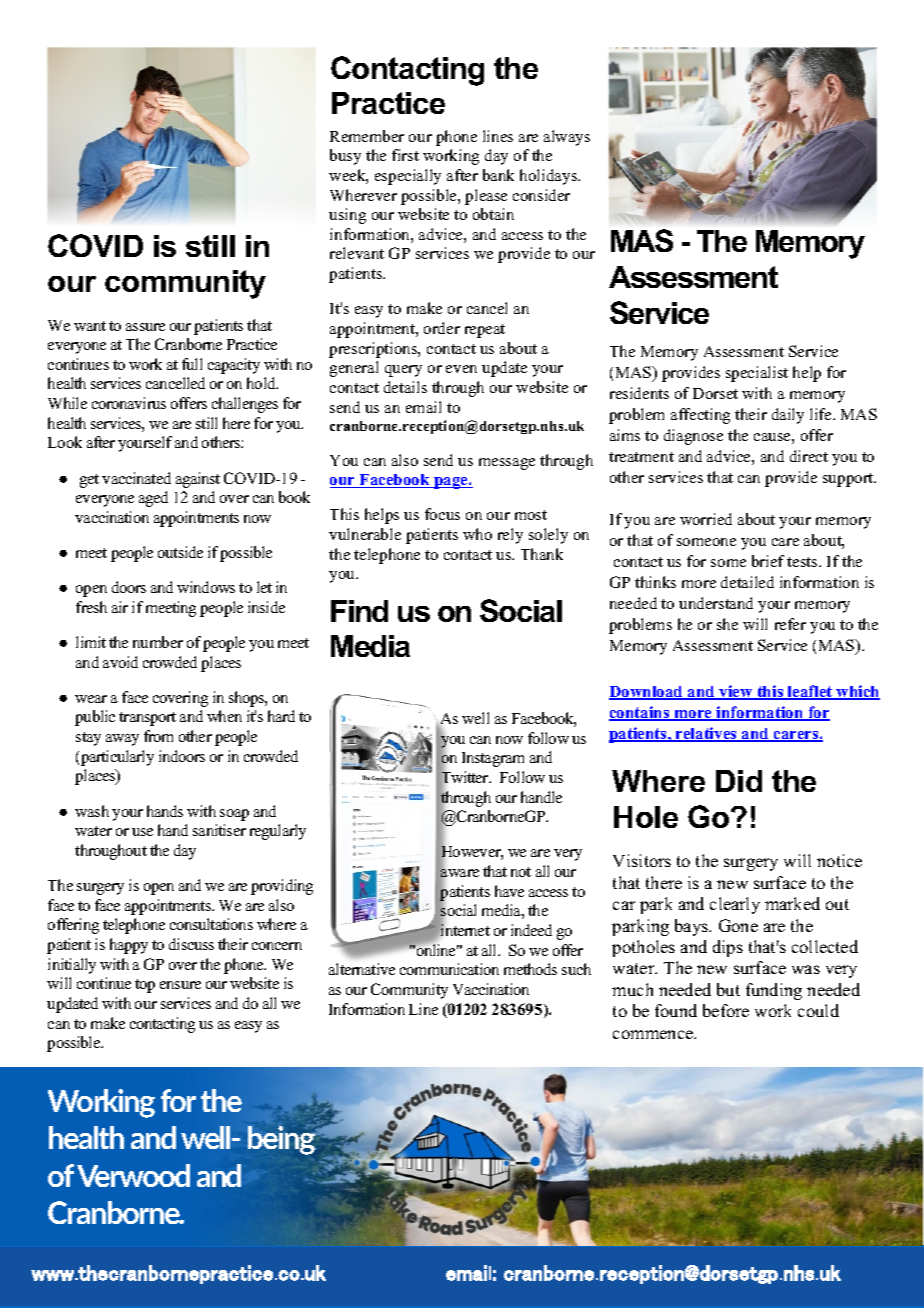 The height and width of the page is (1308, 924). What do you see at coordinates (145, 986) in the page?
I see `top` at bounding box center [145, 986].
